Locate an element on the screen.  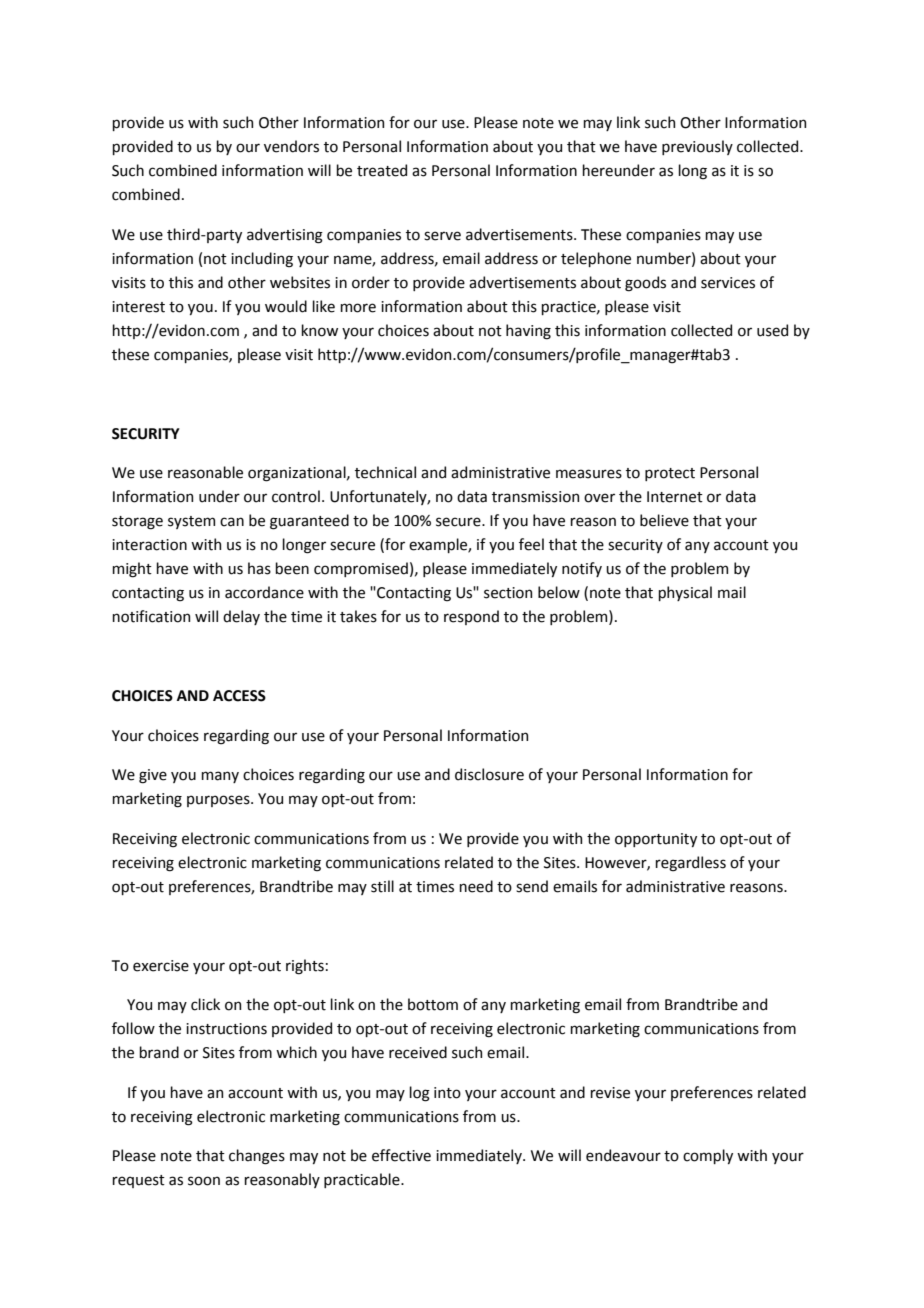
effective is located at coordinates (401, 1155).
